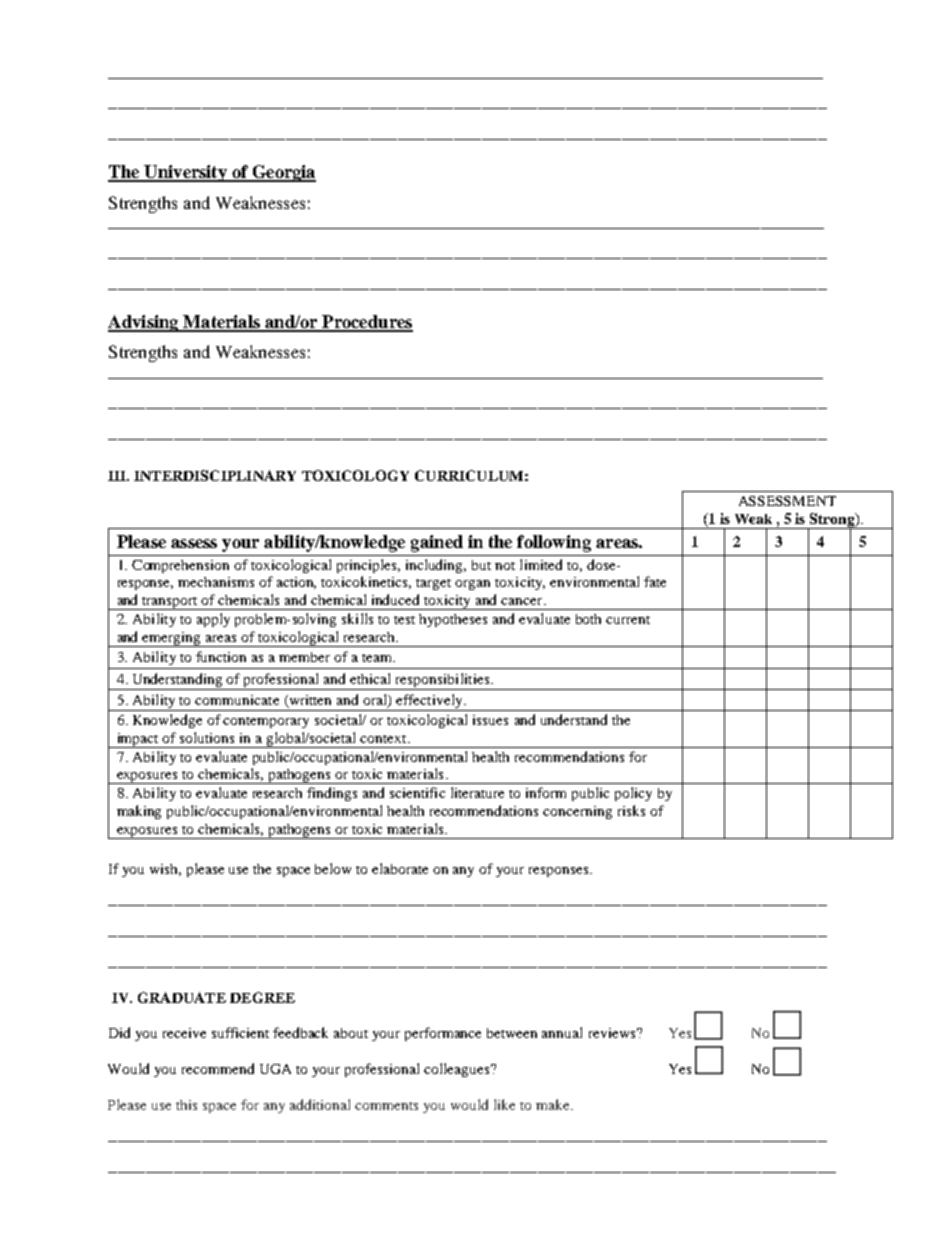 Image resolution: width=952 pixels, height=1233 pixels. I want to click on concerning, so click(577, 812).
